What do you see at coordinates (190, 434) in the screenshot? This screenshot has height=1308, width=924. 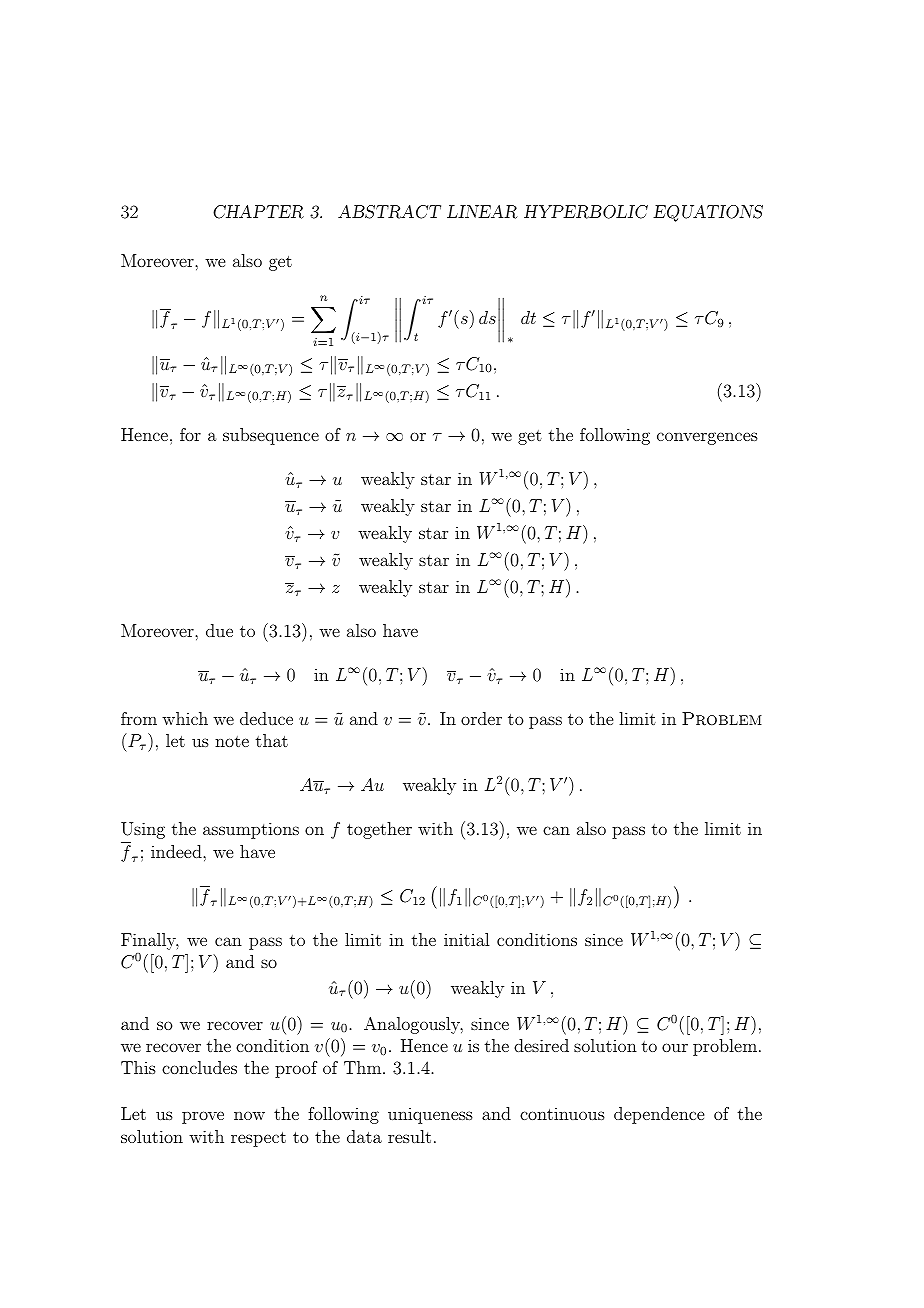 I see `for` at bounding box center [190, 434].
